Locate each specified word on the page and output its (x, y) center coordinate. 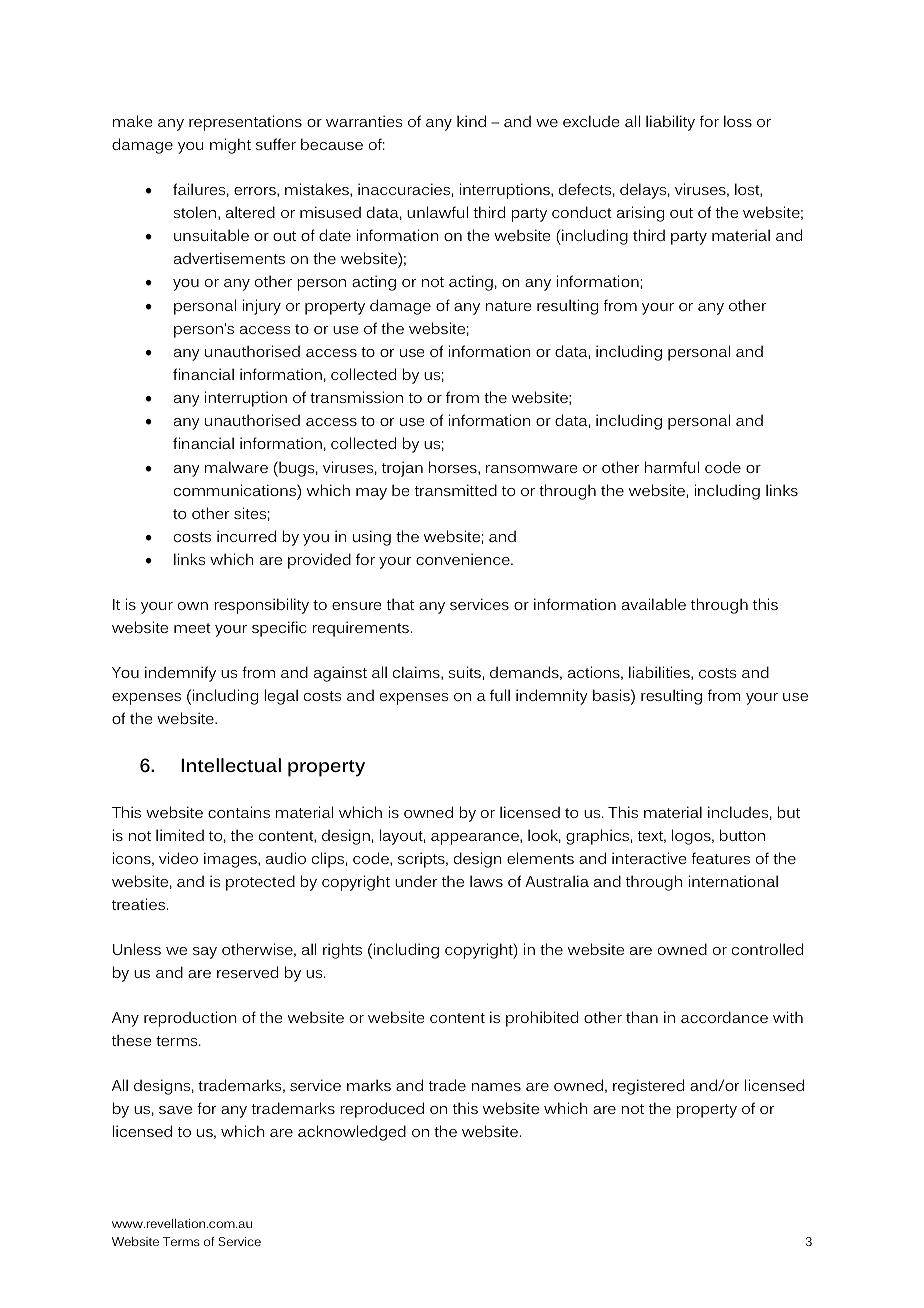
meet (192, 628)
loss (738, 121)
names (496, 1087)
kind (471, 121)
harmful (672, 467)
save (175, 1110)
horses (454, 468)
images (231, 860)
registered (648, 1087)
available (654, 604)
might (230, 146)
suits (464, 672)
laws (486, 881)
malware (236, 467)
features (721, 858)
